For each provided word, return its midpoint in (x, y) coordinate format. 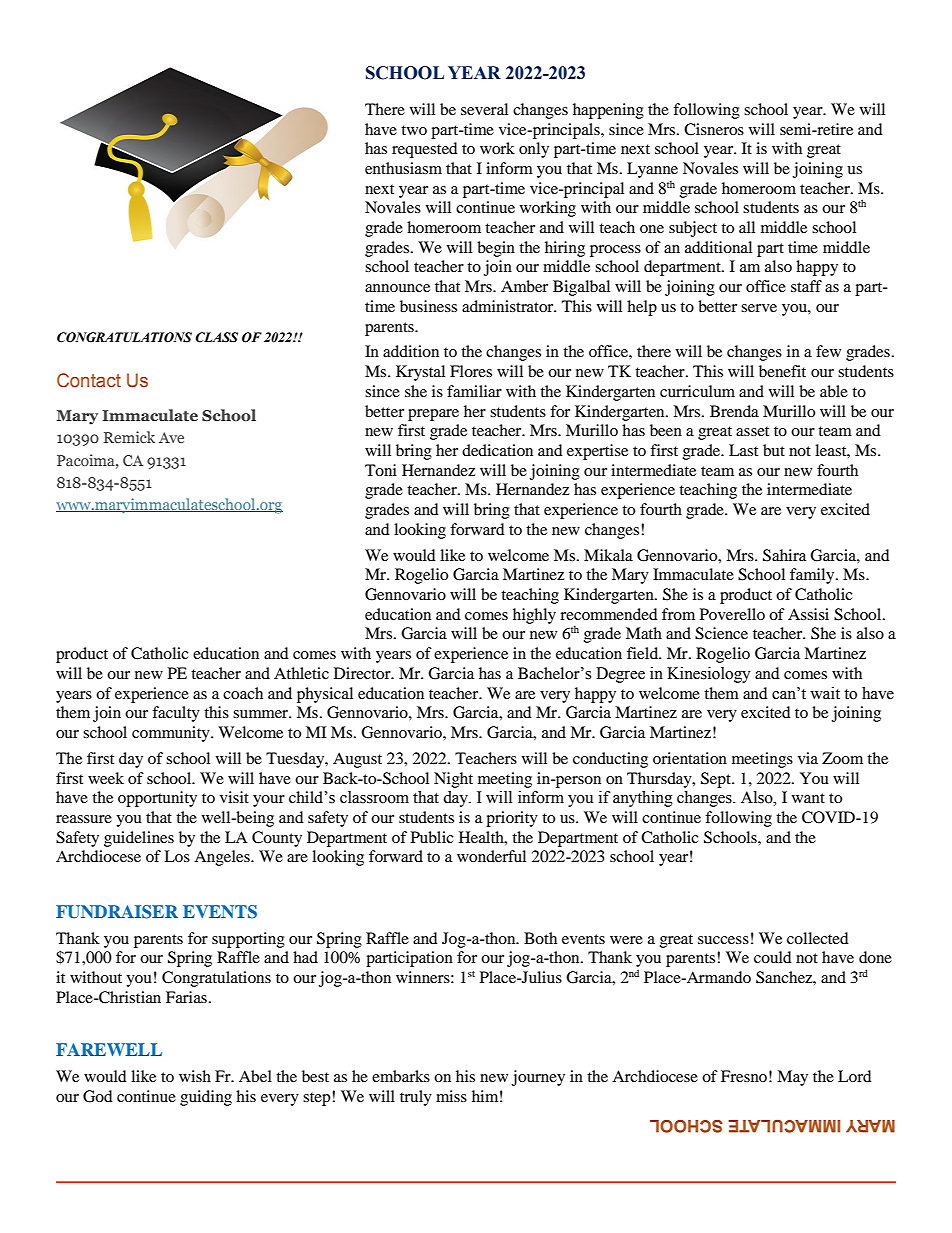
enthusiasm (403, 168)
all (747, 227)
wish (195, 1076)
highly (534, 616)
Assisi (808, 614)
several (484, 109)
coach (243, 693)
